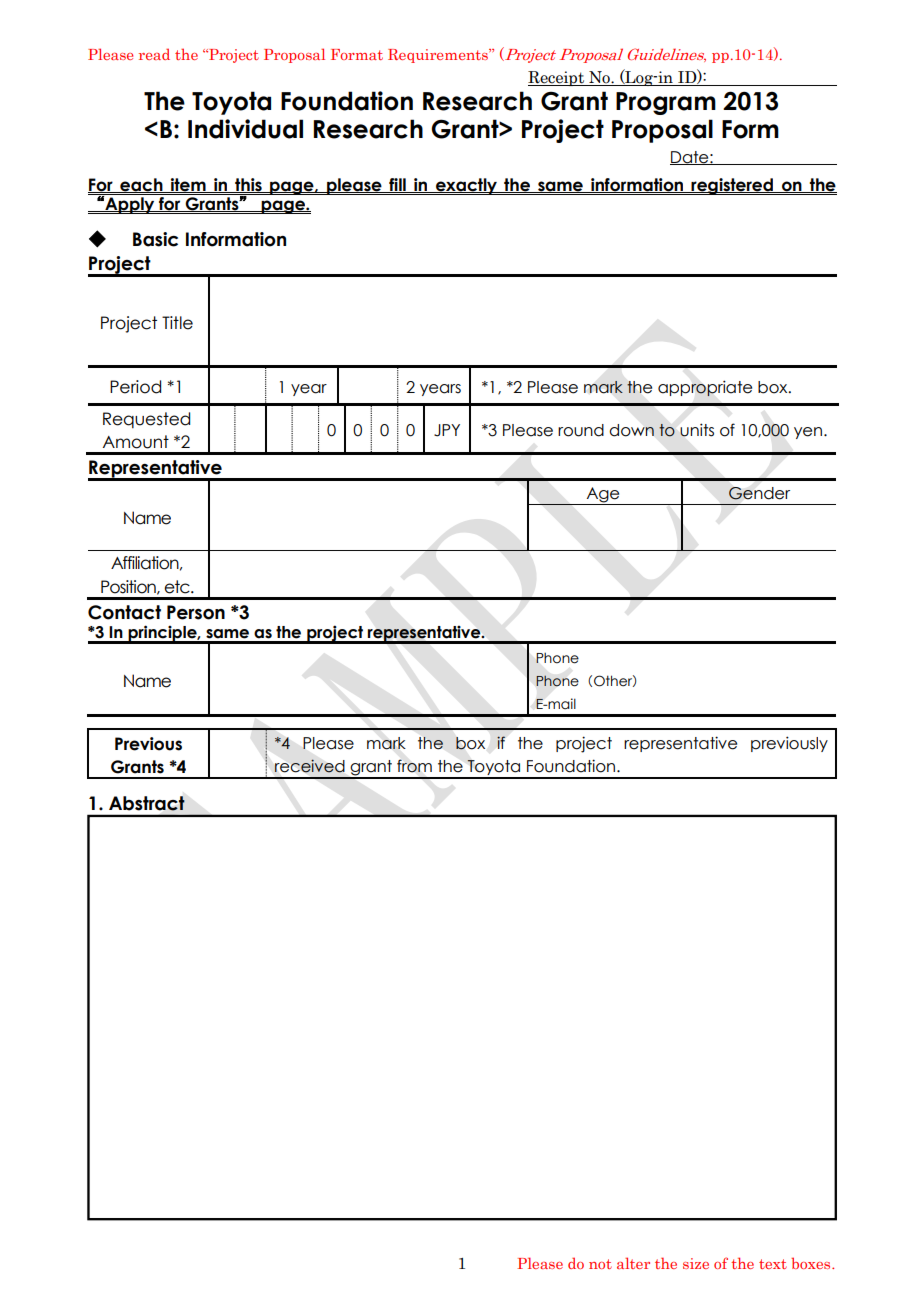  Describe the element at coordinates (666, 103) in the page. I see `Program` at that location.
